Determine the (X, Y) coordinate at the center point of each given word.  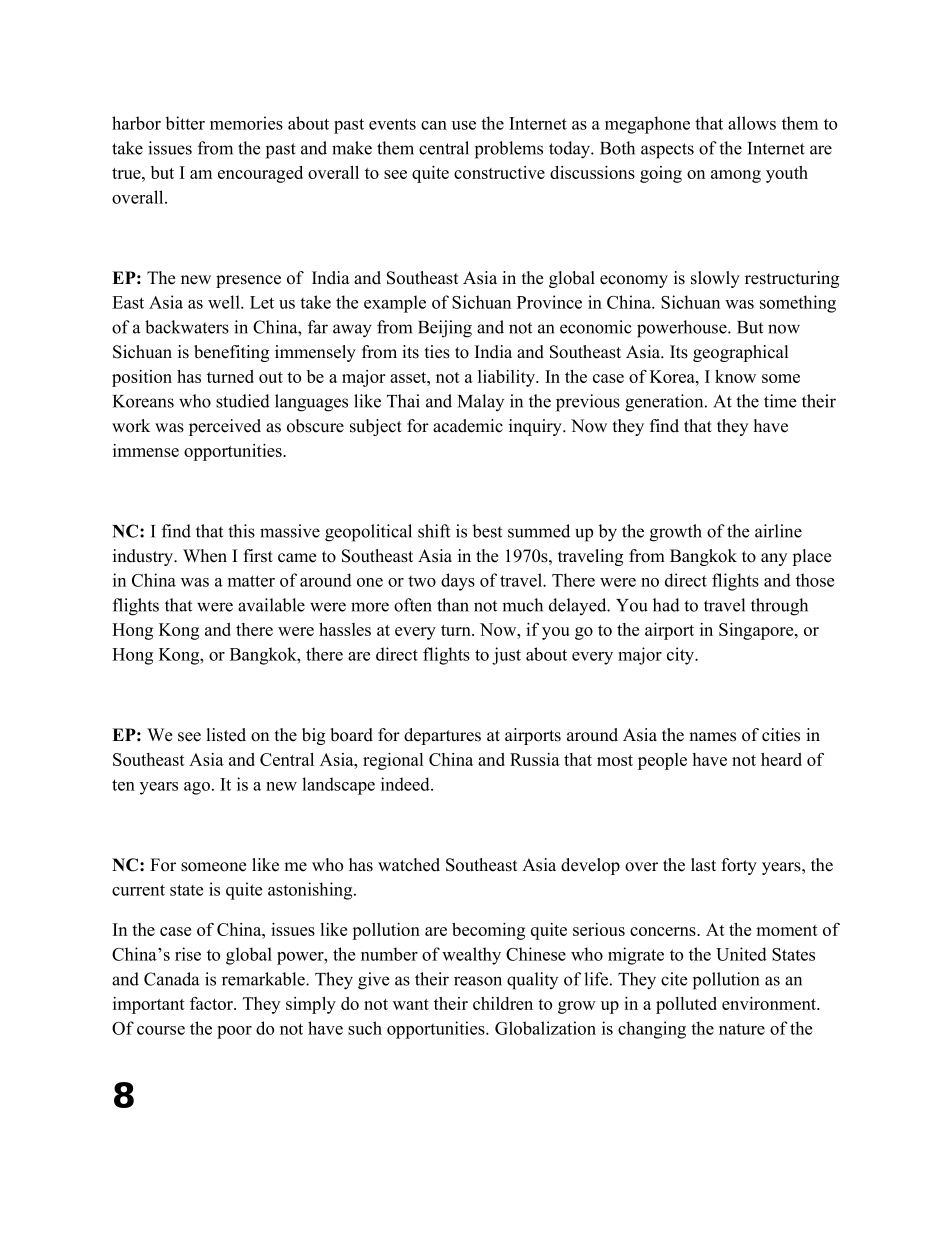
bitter (185, 123)
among (736, 176)
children (503, 1003)
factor (212, 1003)
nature (742, 1029)
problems (509, 150)
